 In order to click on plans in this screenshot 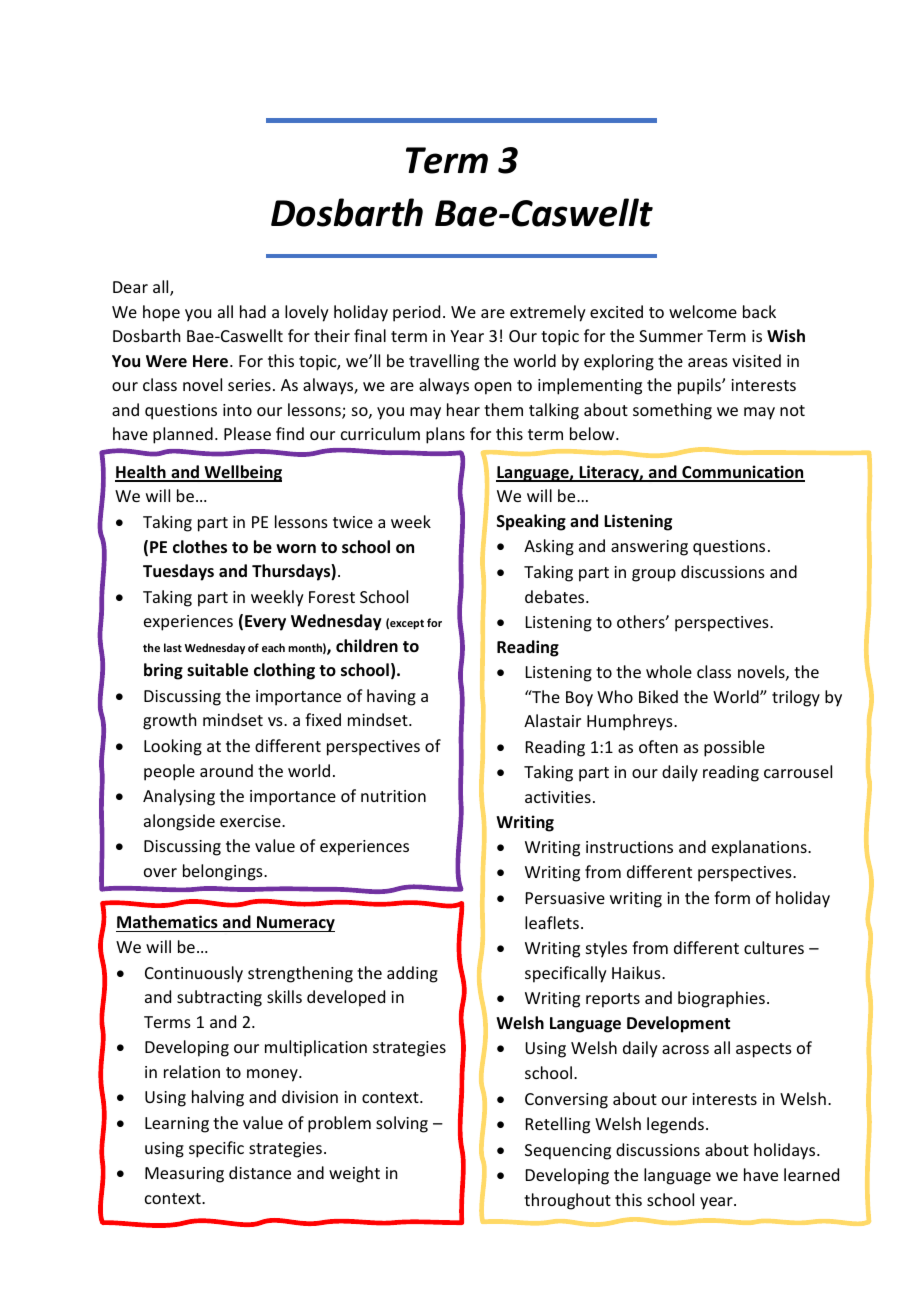, I will do `click(445, 435)`.
